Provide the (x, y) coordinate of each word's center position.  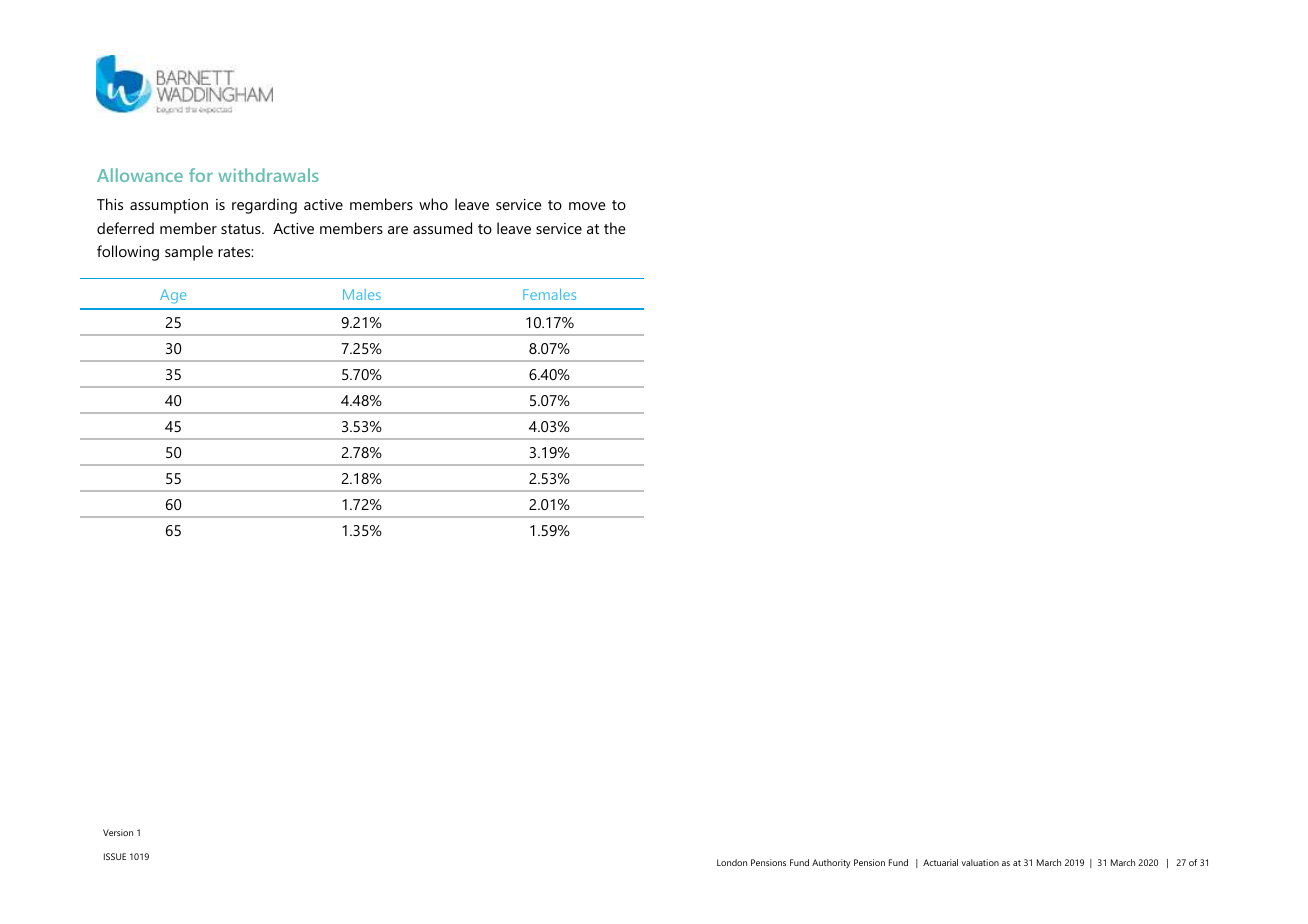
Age (173, 296)
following (128, 253)
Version (118, 832)
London (732, 862)
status (242, 229)
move (587, 206)
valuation (980, 862)
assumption (169, 206)
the (614, 228)
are (398, 230)
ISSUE (115, 856)
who (433, 204)
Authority (831, 863)
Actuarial (940, 862)
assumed (442, 228)
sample (189, 253)
